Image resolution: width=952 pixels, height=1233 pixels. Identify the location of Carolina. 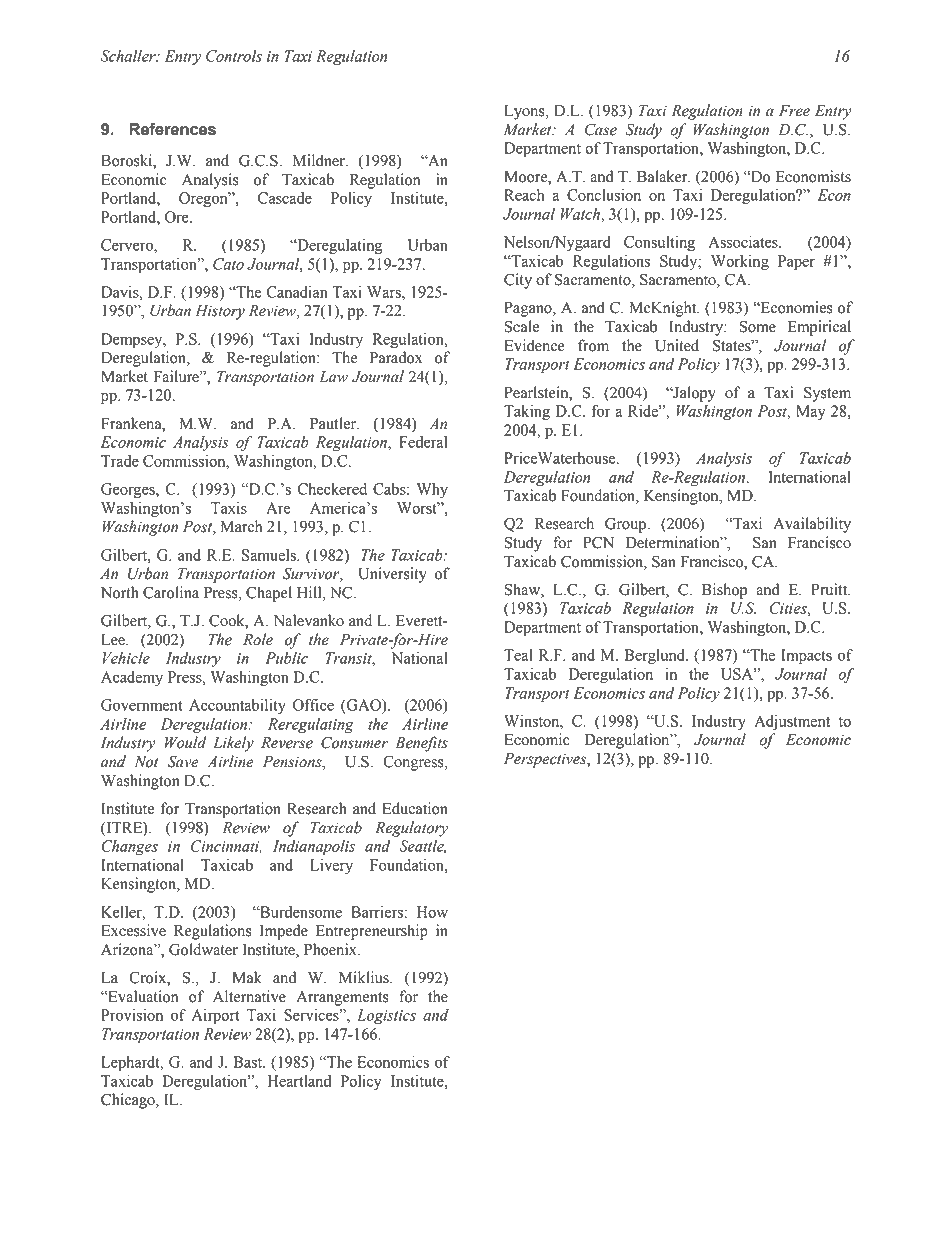
(171, 592).
